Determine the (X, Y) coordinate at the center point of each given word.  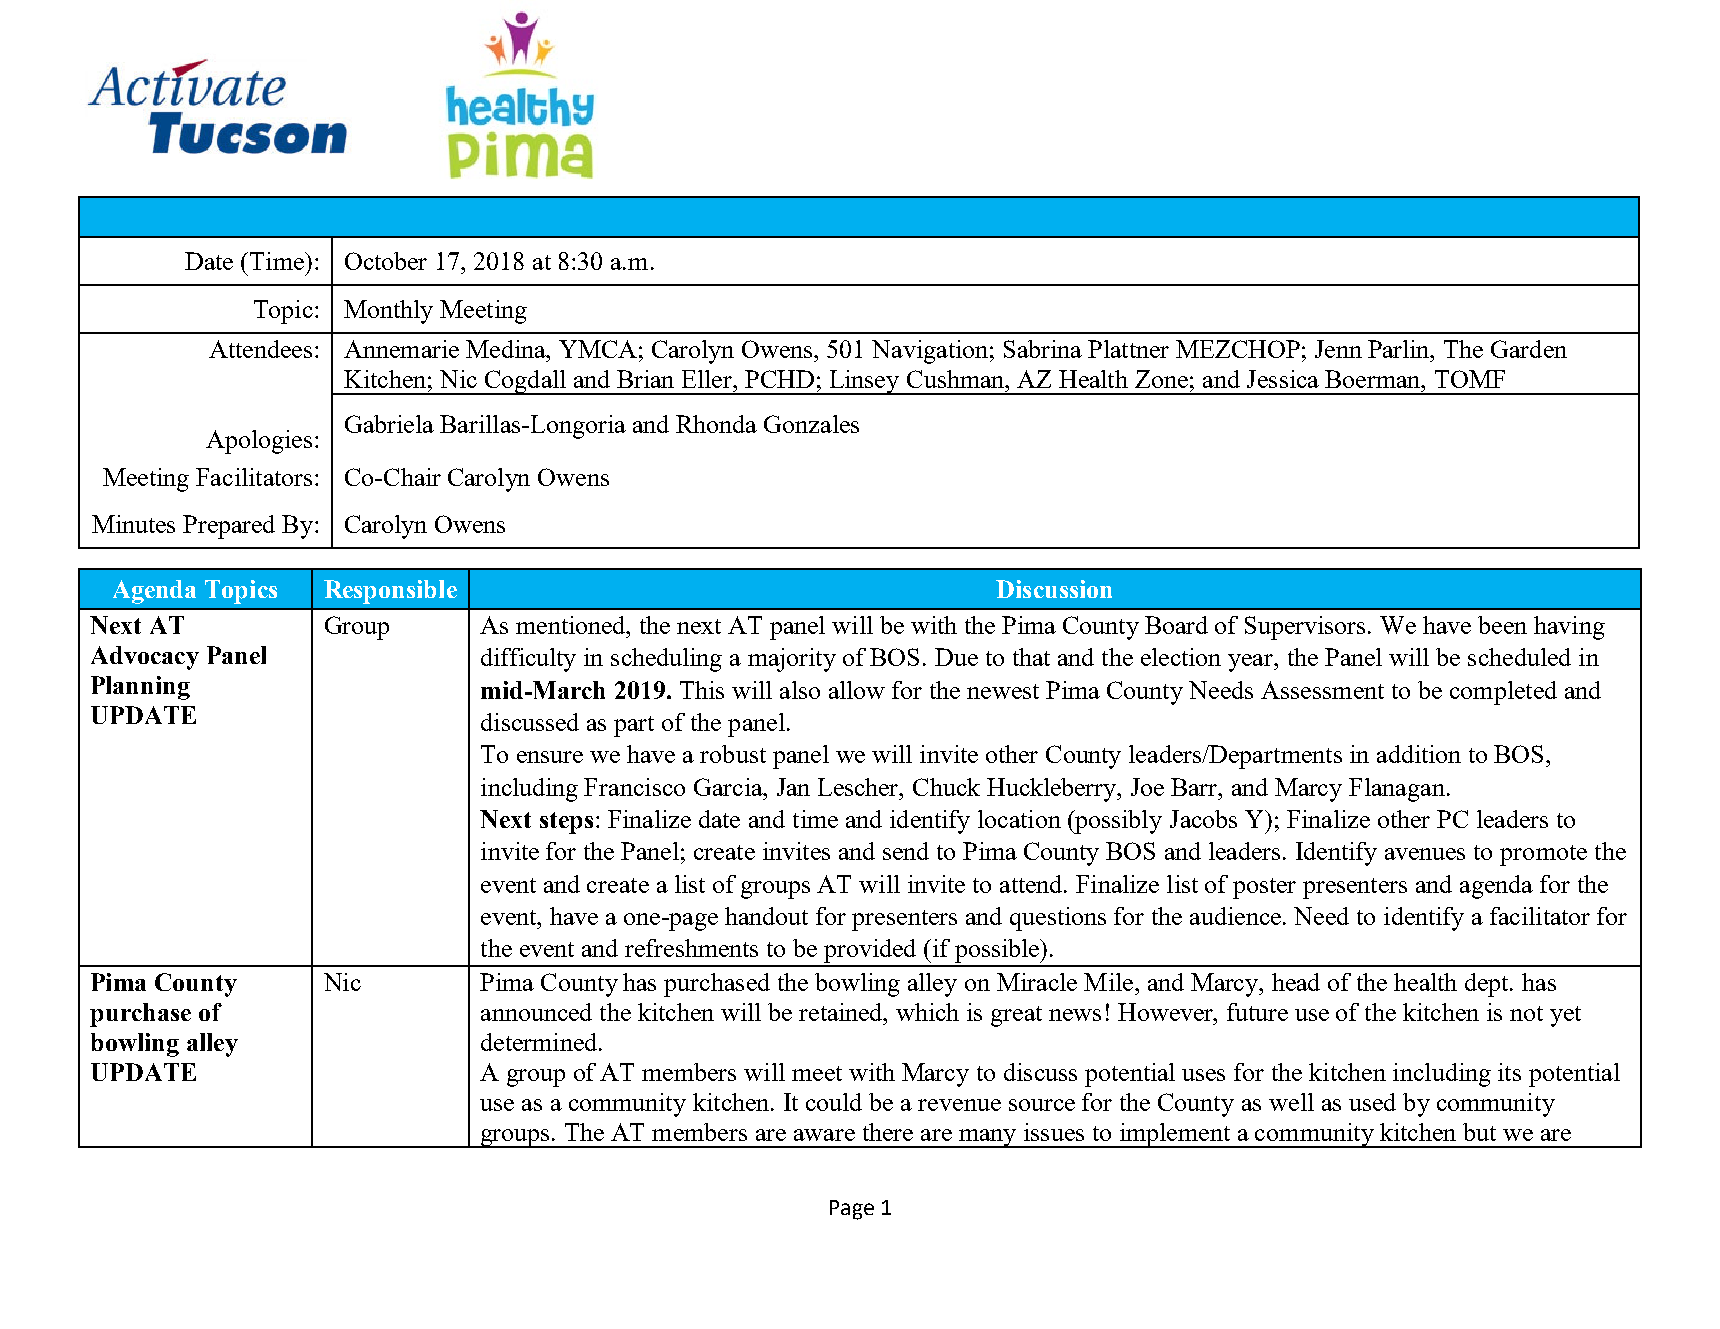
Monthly (388, 312)
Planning (140, 688)
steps (566, 823)
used (1372, 1102)
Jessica (1283, 379)
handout (766, 916)
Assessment (1322, 690)
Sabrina (1043, 349)
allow (857, 690)
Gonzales (811, 424)
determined (540, 1042)
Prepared (229, 527)
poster (1264, 888)
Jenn (1338, 349)
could (834, 1102)
